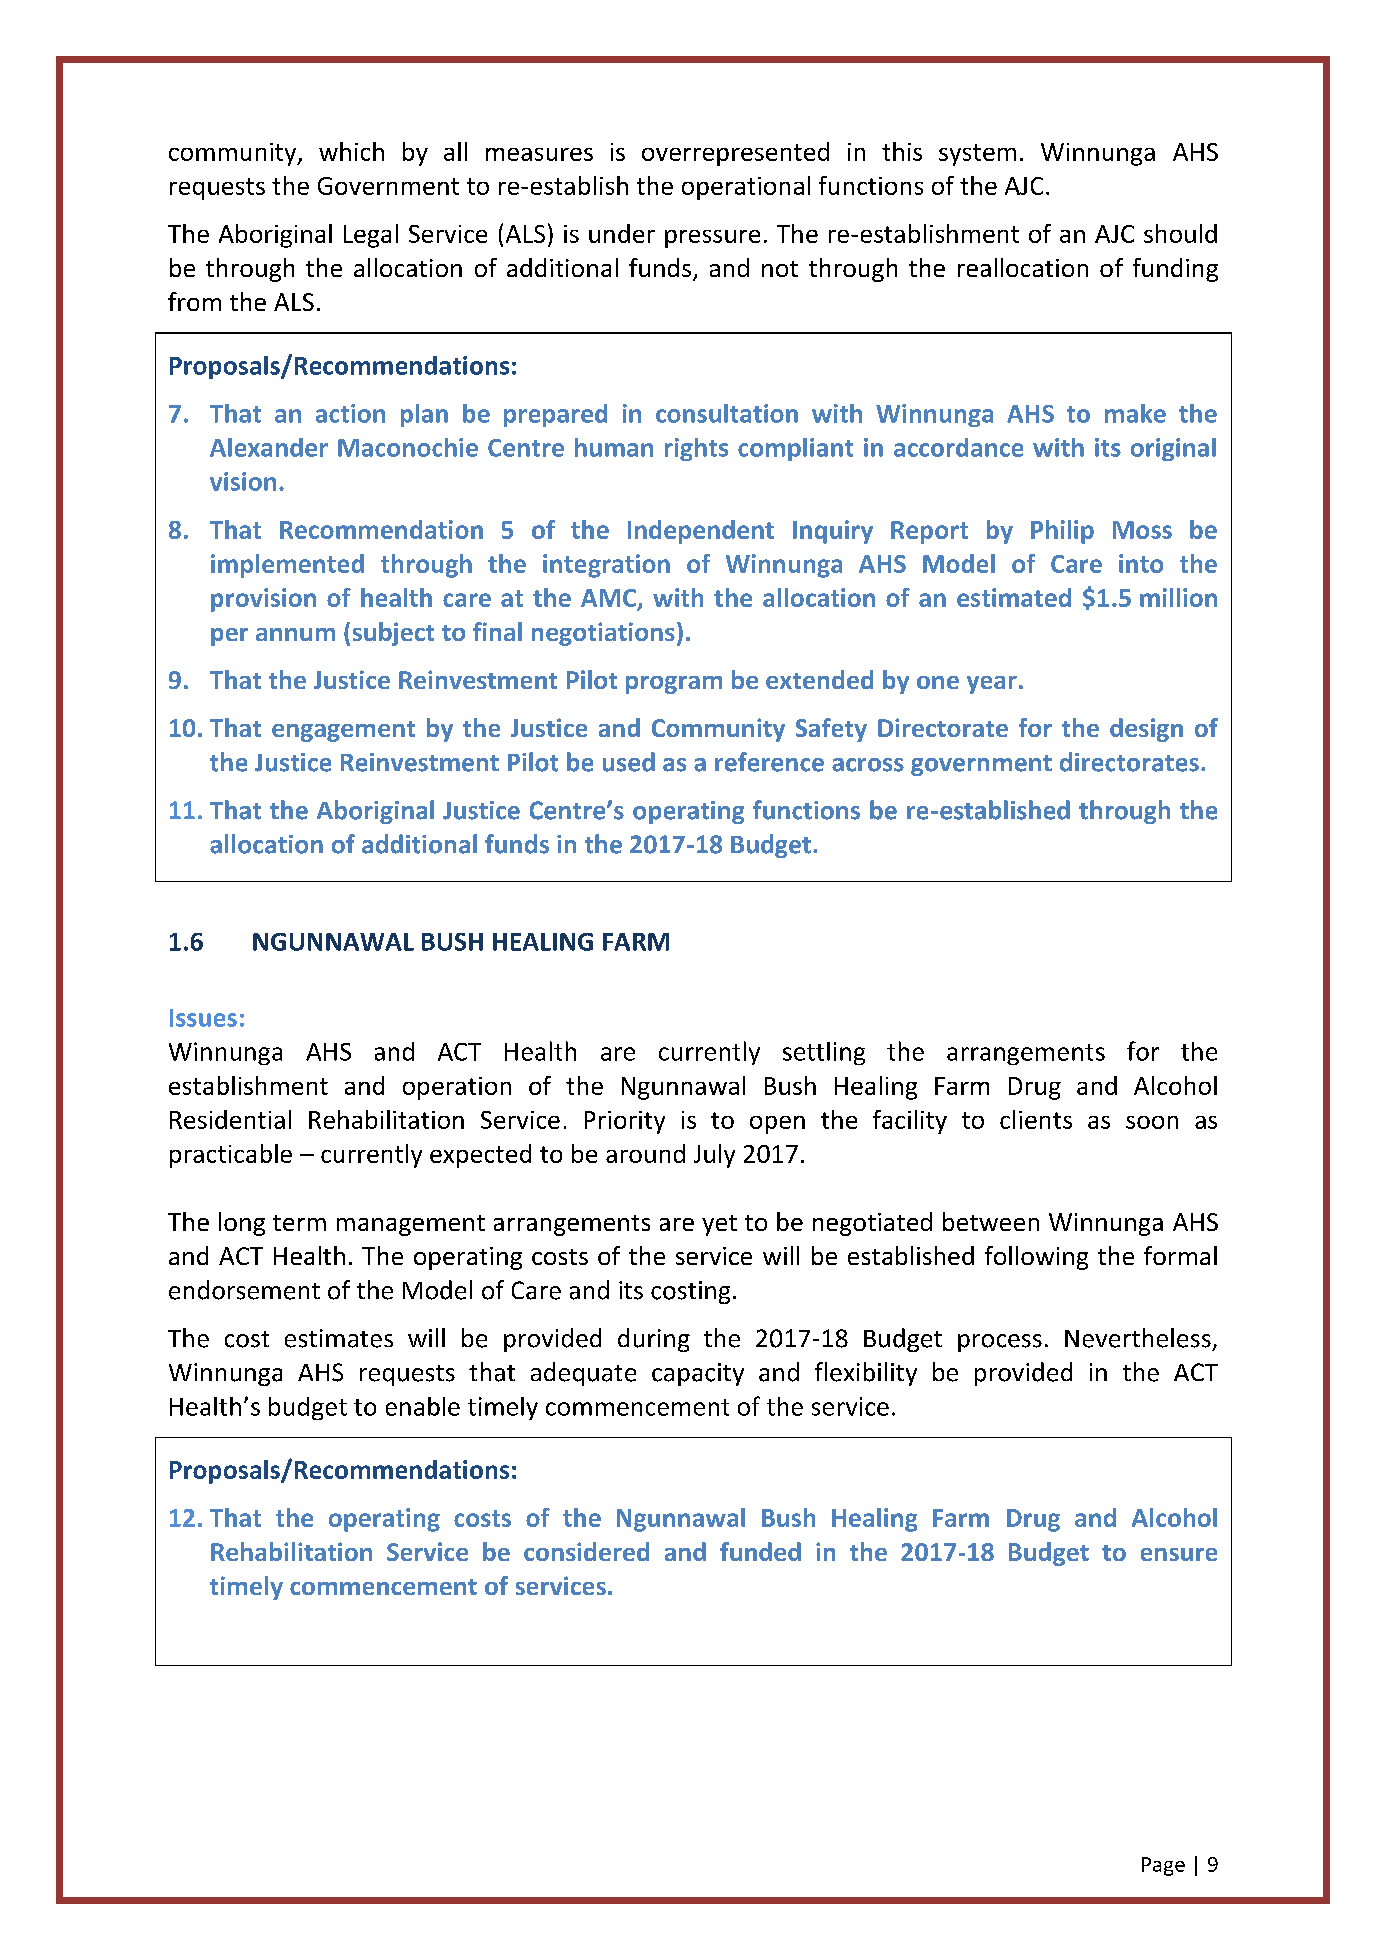  I want to click on system, so click(977, 155).
